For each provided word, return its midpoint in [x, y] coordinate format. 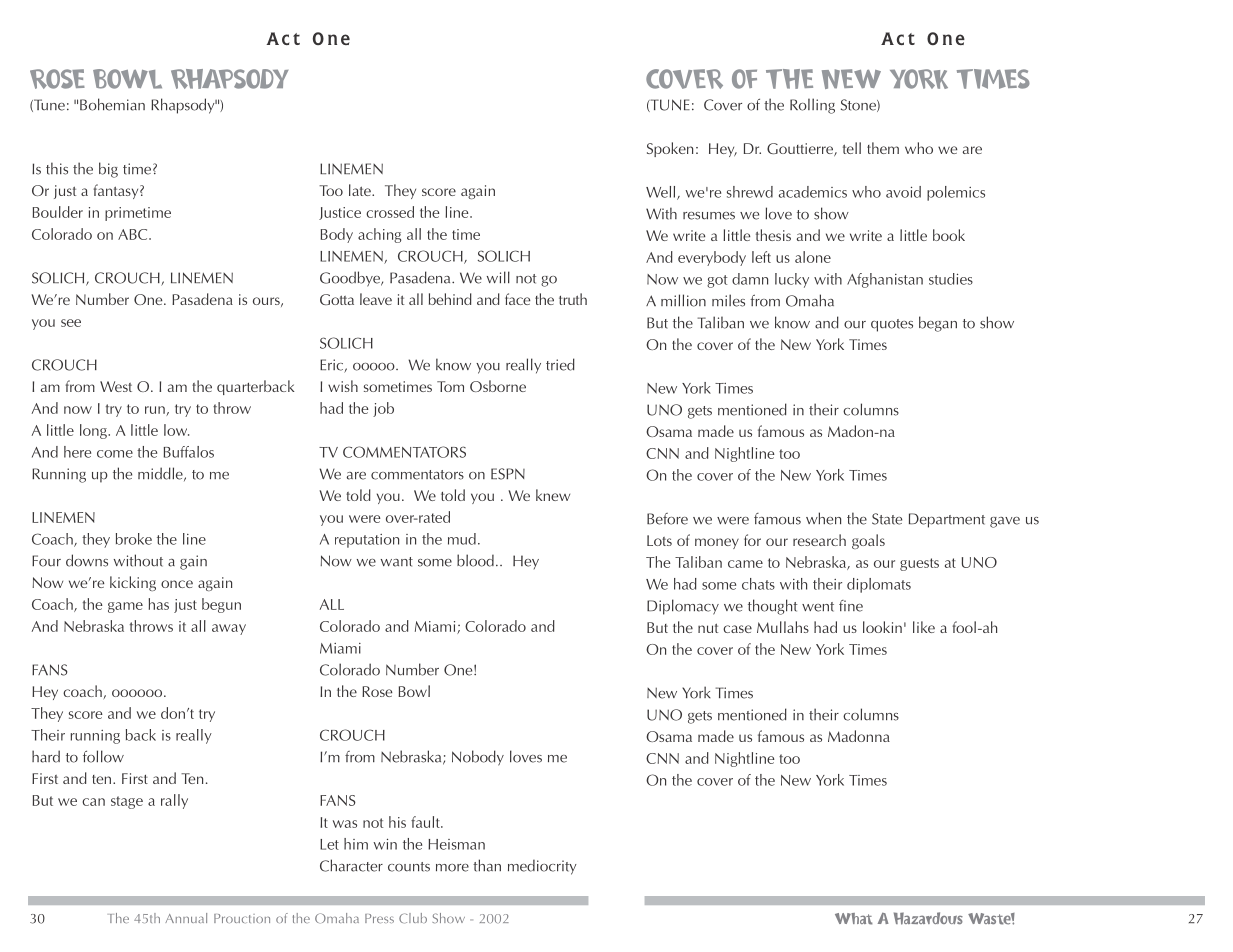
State [887, 519]
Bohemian [112, 104]
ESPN [508, 474]
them [883, 148]
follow [103, 756]
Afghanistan [885, 280]
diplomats [879, 585]
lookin [882, 627]
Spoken [670, 149]
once [177, 584]
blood [475, 560]
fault [426, 822]
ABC [134, 234]
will [498, 277]
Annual [186, 918]
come [115, 454]
